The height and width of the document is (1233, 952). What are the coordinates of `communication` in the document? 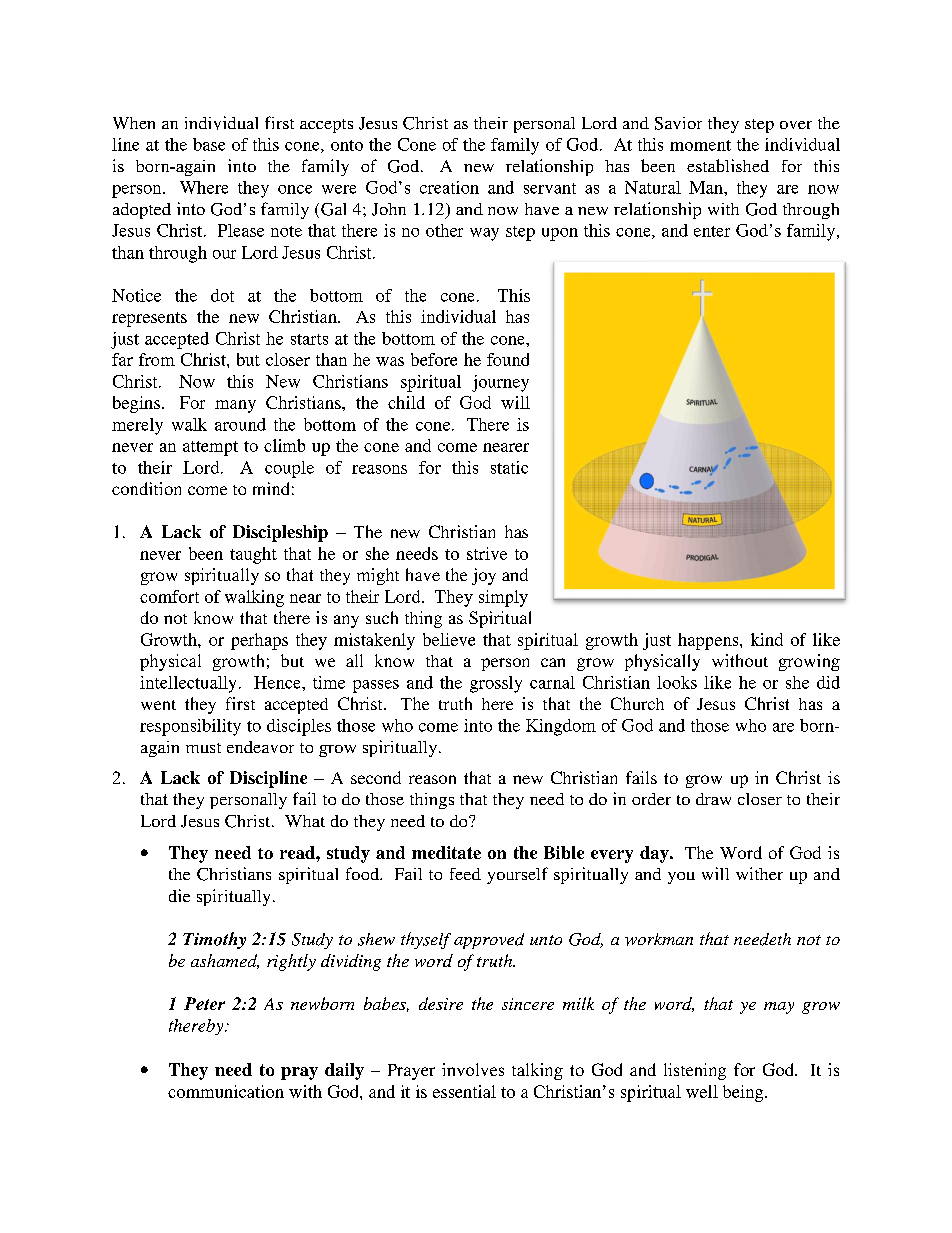 It's located at (226, 1091).
